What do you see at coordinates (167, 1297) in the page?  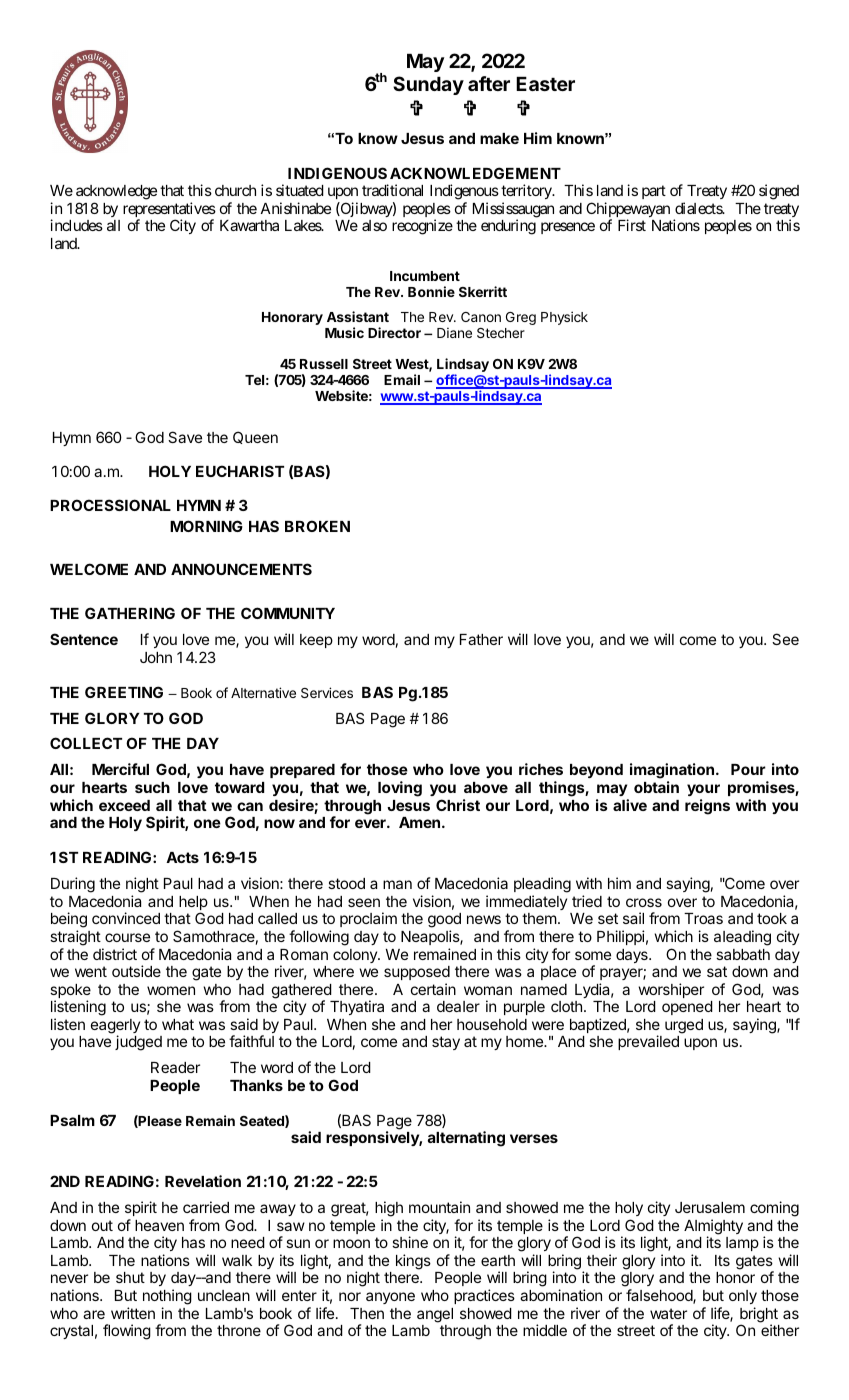 I see `nothing` at bounding box center [167, 1297].
